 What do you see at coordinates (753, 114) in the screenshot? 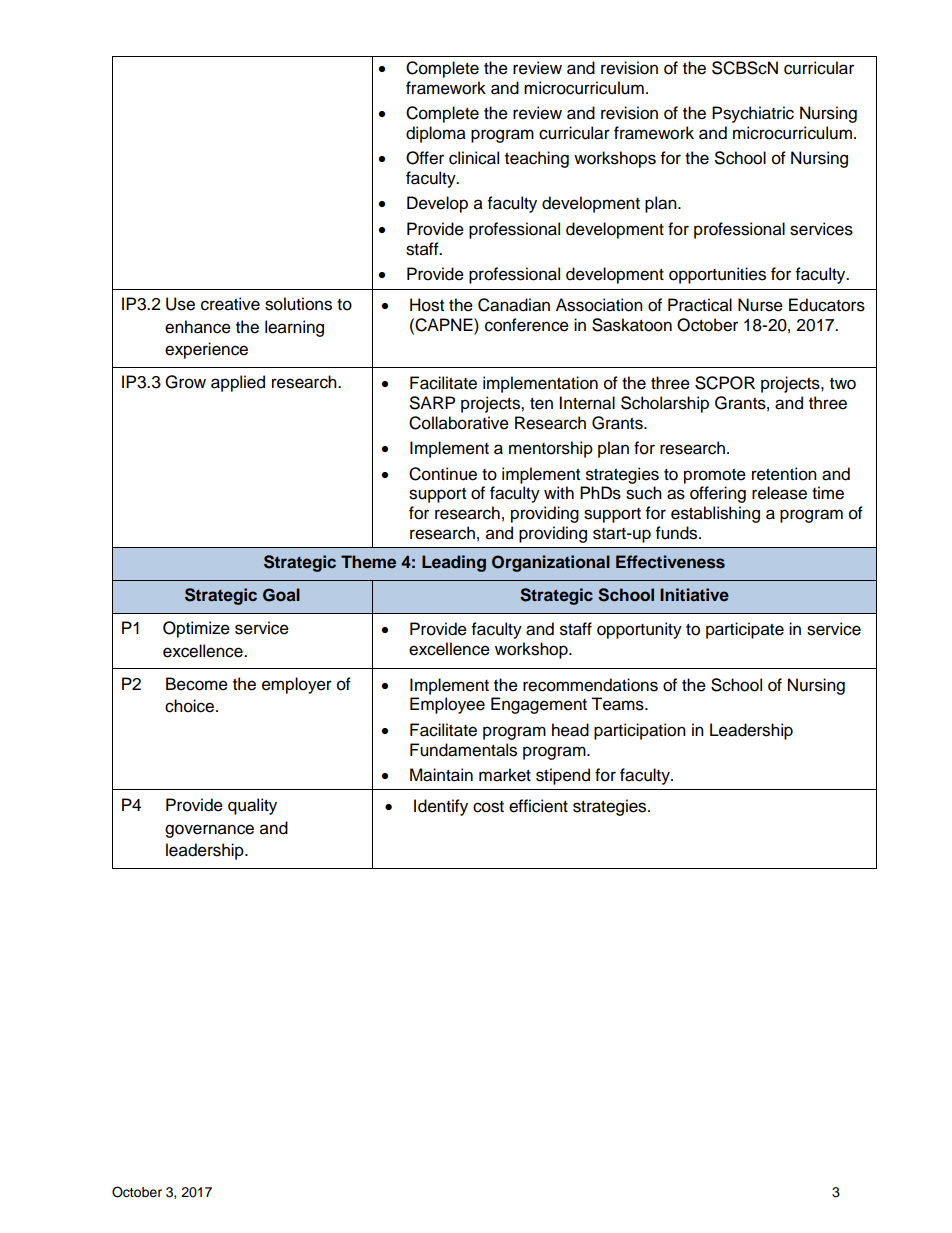
I see `Psychiatric` at bounding box center [753, 114].
